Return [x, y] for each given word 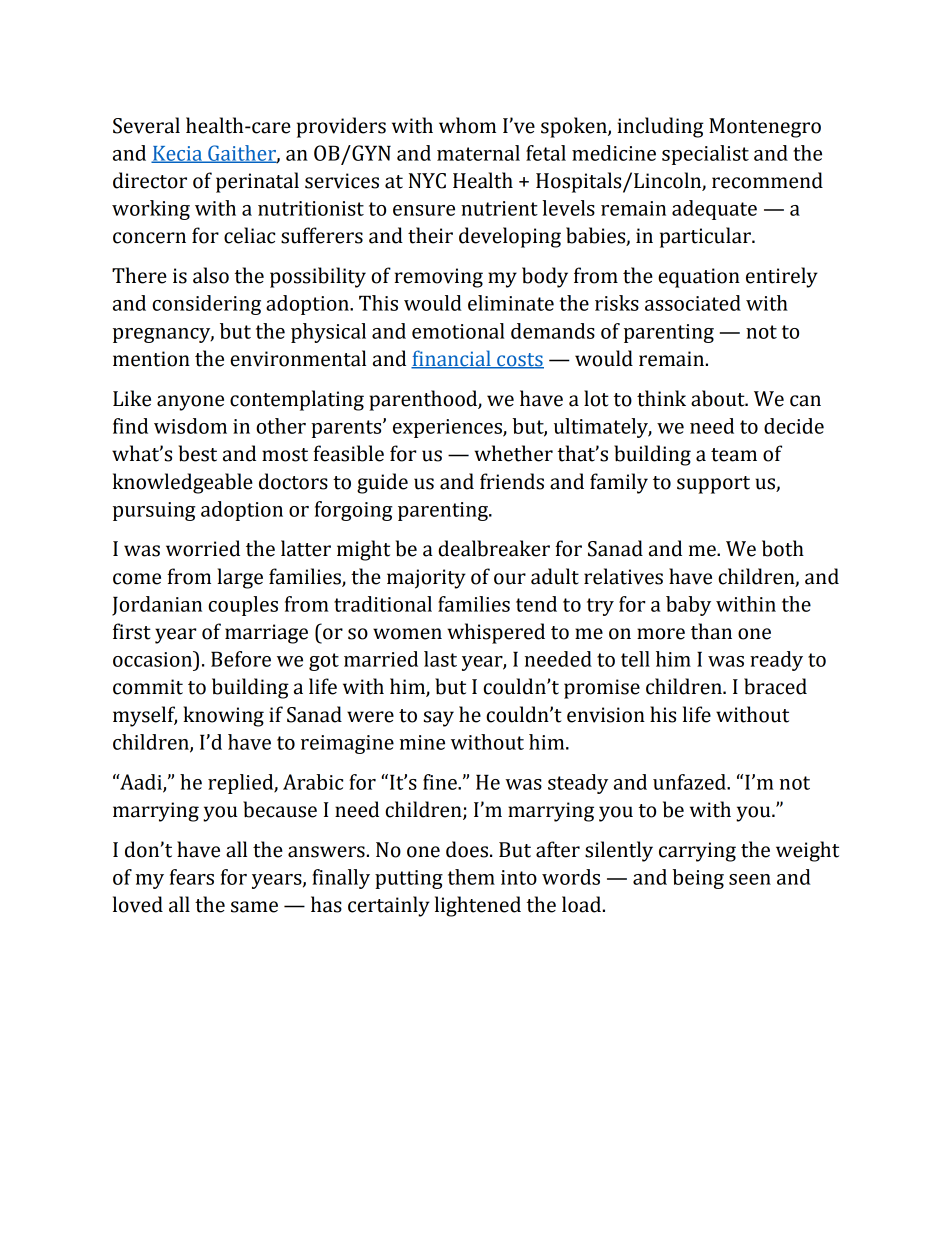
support [713, 485]
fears [192, 877]
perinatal [257, 182]
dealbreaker [494, 548]
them [471, 877]
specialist [705, 155]
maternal [478, 153]
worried [203, 548]
